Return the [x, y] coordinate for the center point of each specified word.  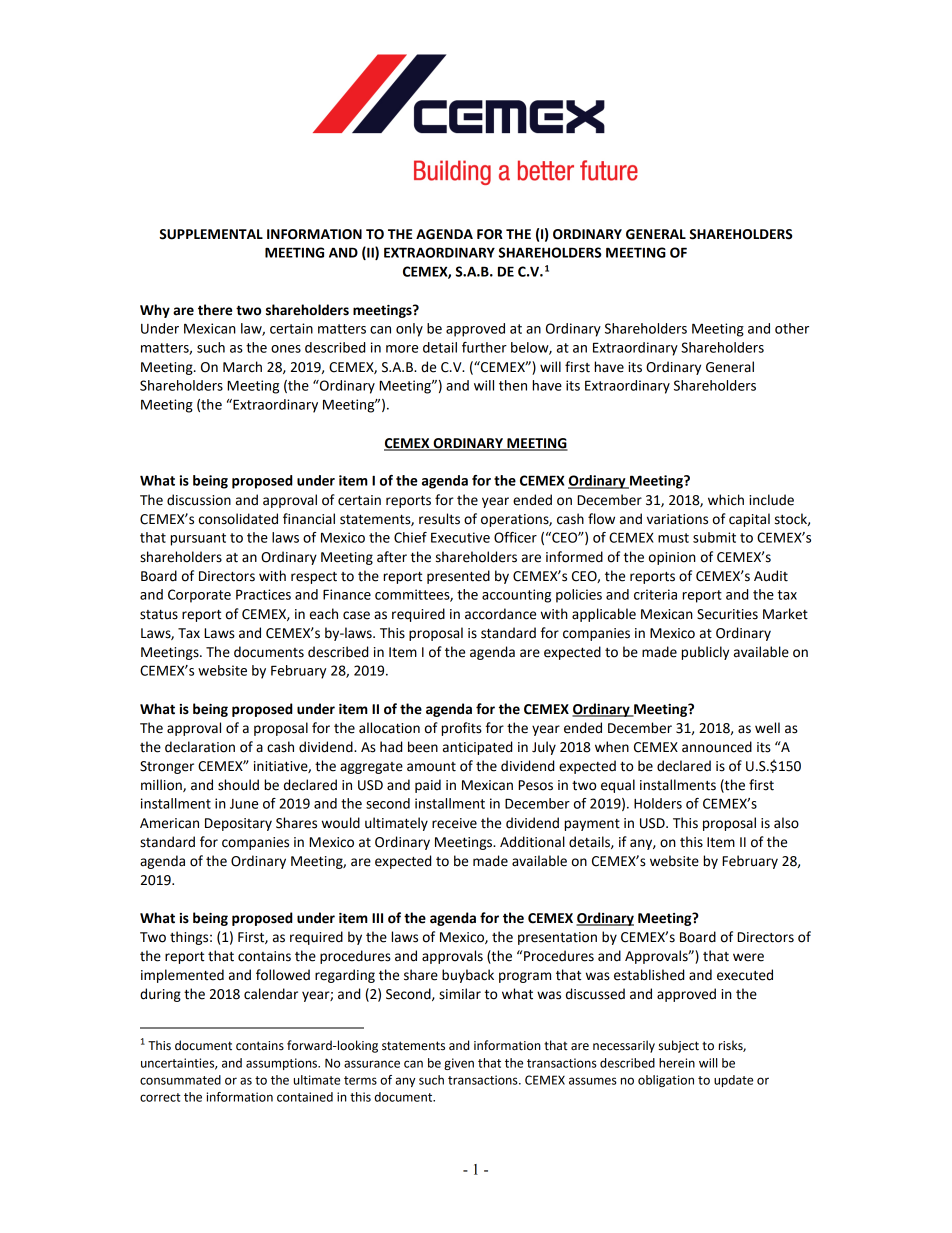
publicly [705, 653]
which [726, 500]
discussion [199, 500]
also [786, 823]
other [792, 328]
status [159, 615]
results [439, 519]
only [409, 330]
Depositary [238, 824]
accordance [500, 614]
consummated [180, 1080]
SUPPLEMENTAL [211, 234]
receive [454, 823]
